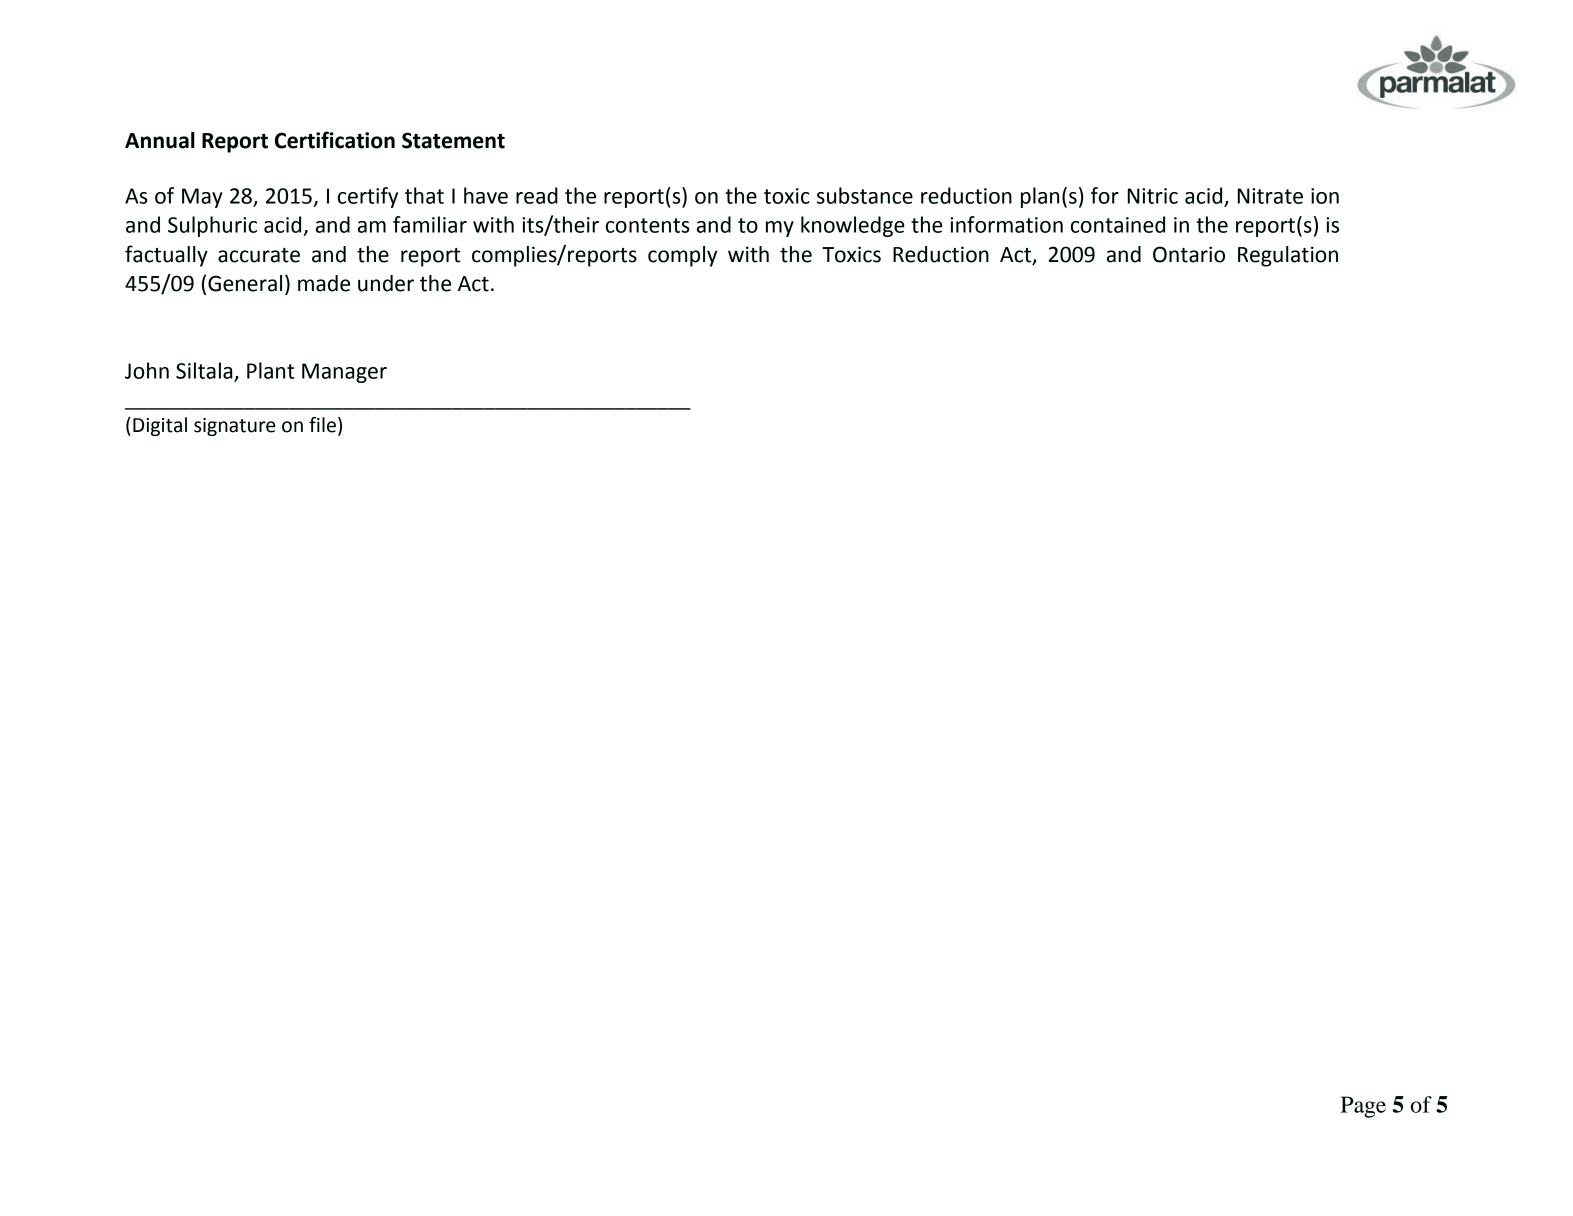  I want to click on substance, so click(865, 195).
